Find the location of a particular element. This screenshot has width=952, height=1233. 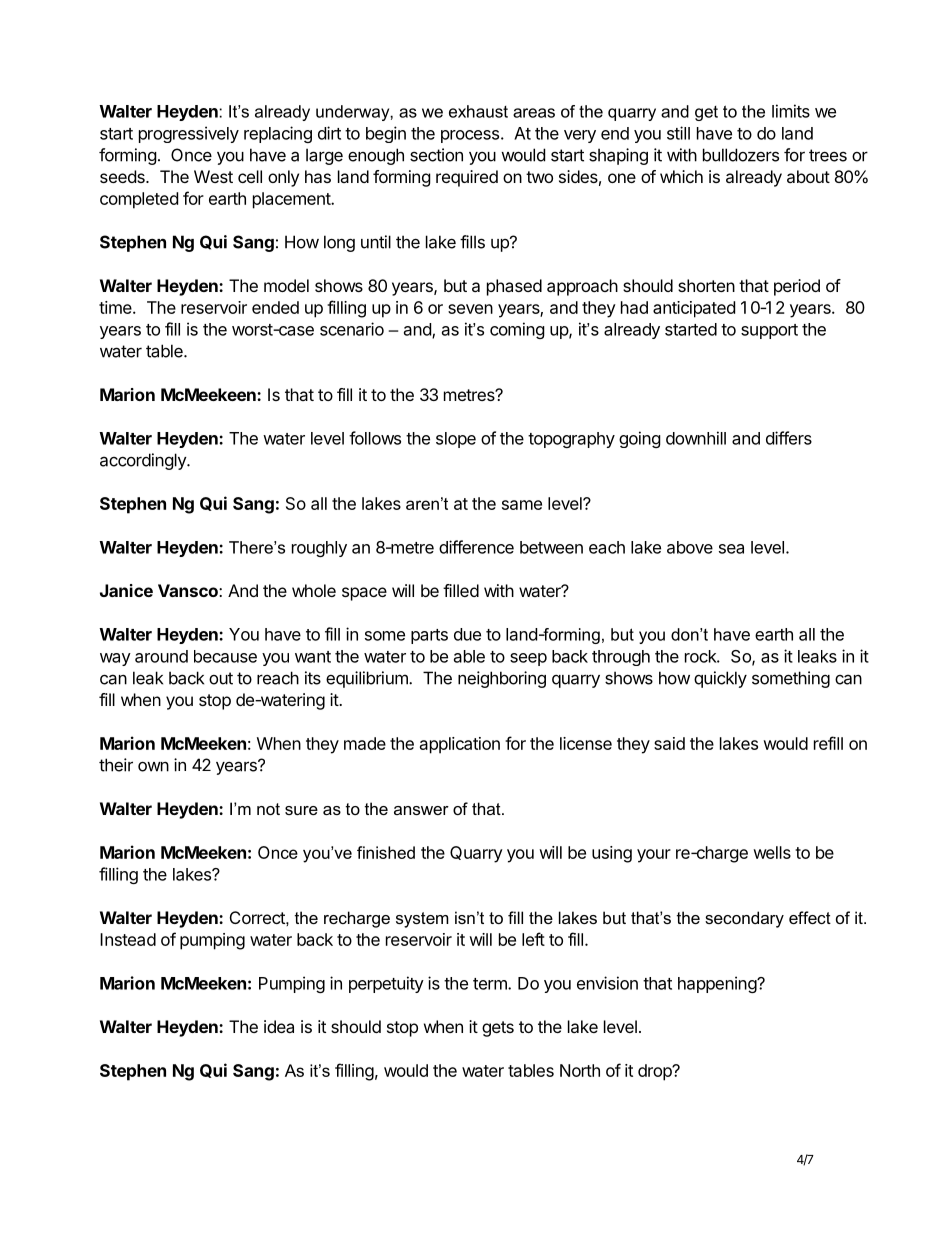

support is located at coordinates (769, 331).
